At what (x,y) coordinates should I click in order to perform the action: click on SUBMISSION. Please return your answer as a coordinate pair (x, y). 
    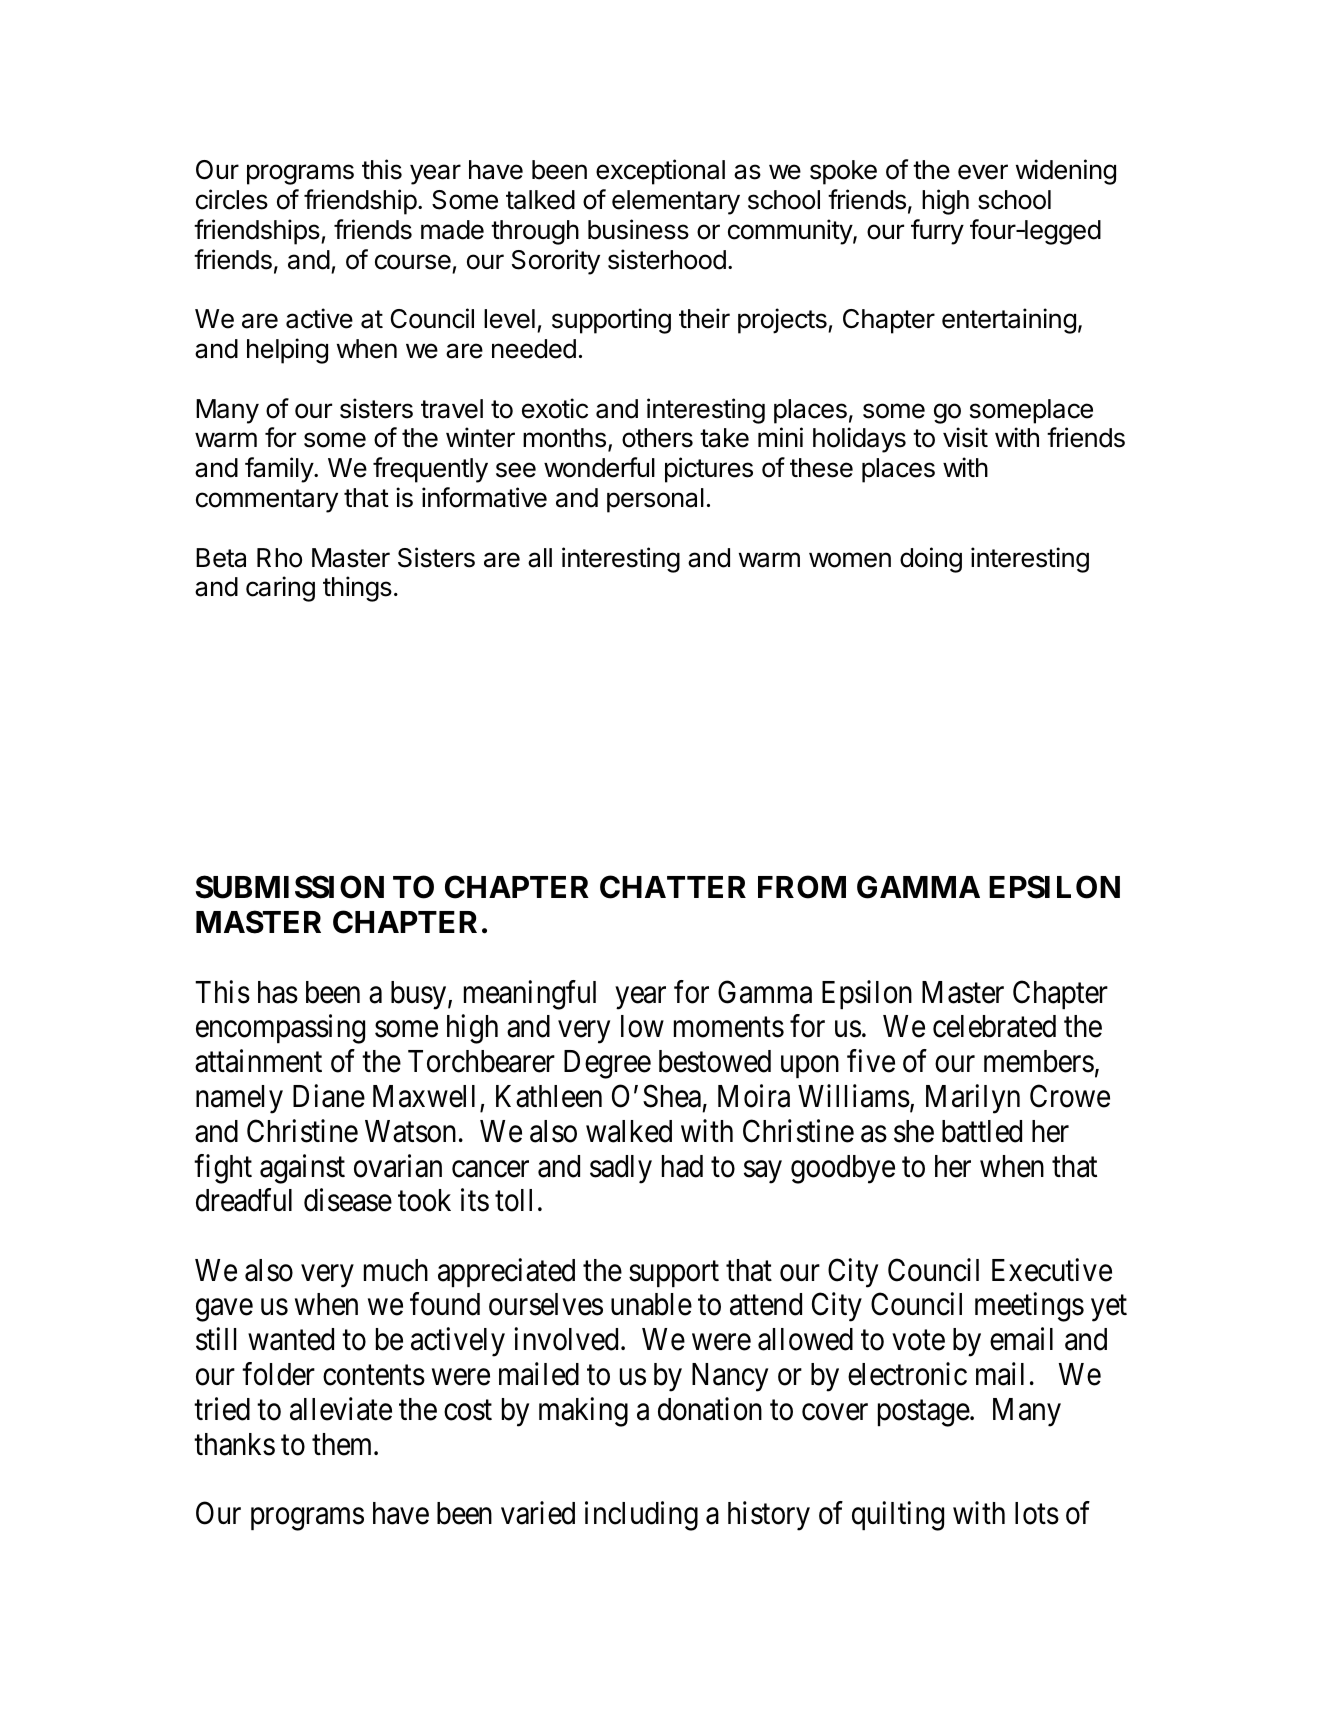
    Looking at the image, I should click on (290, 887).
